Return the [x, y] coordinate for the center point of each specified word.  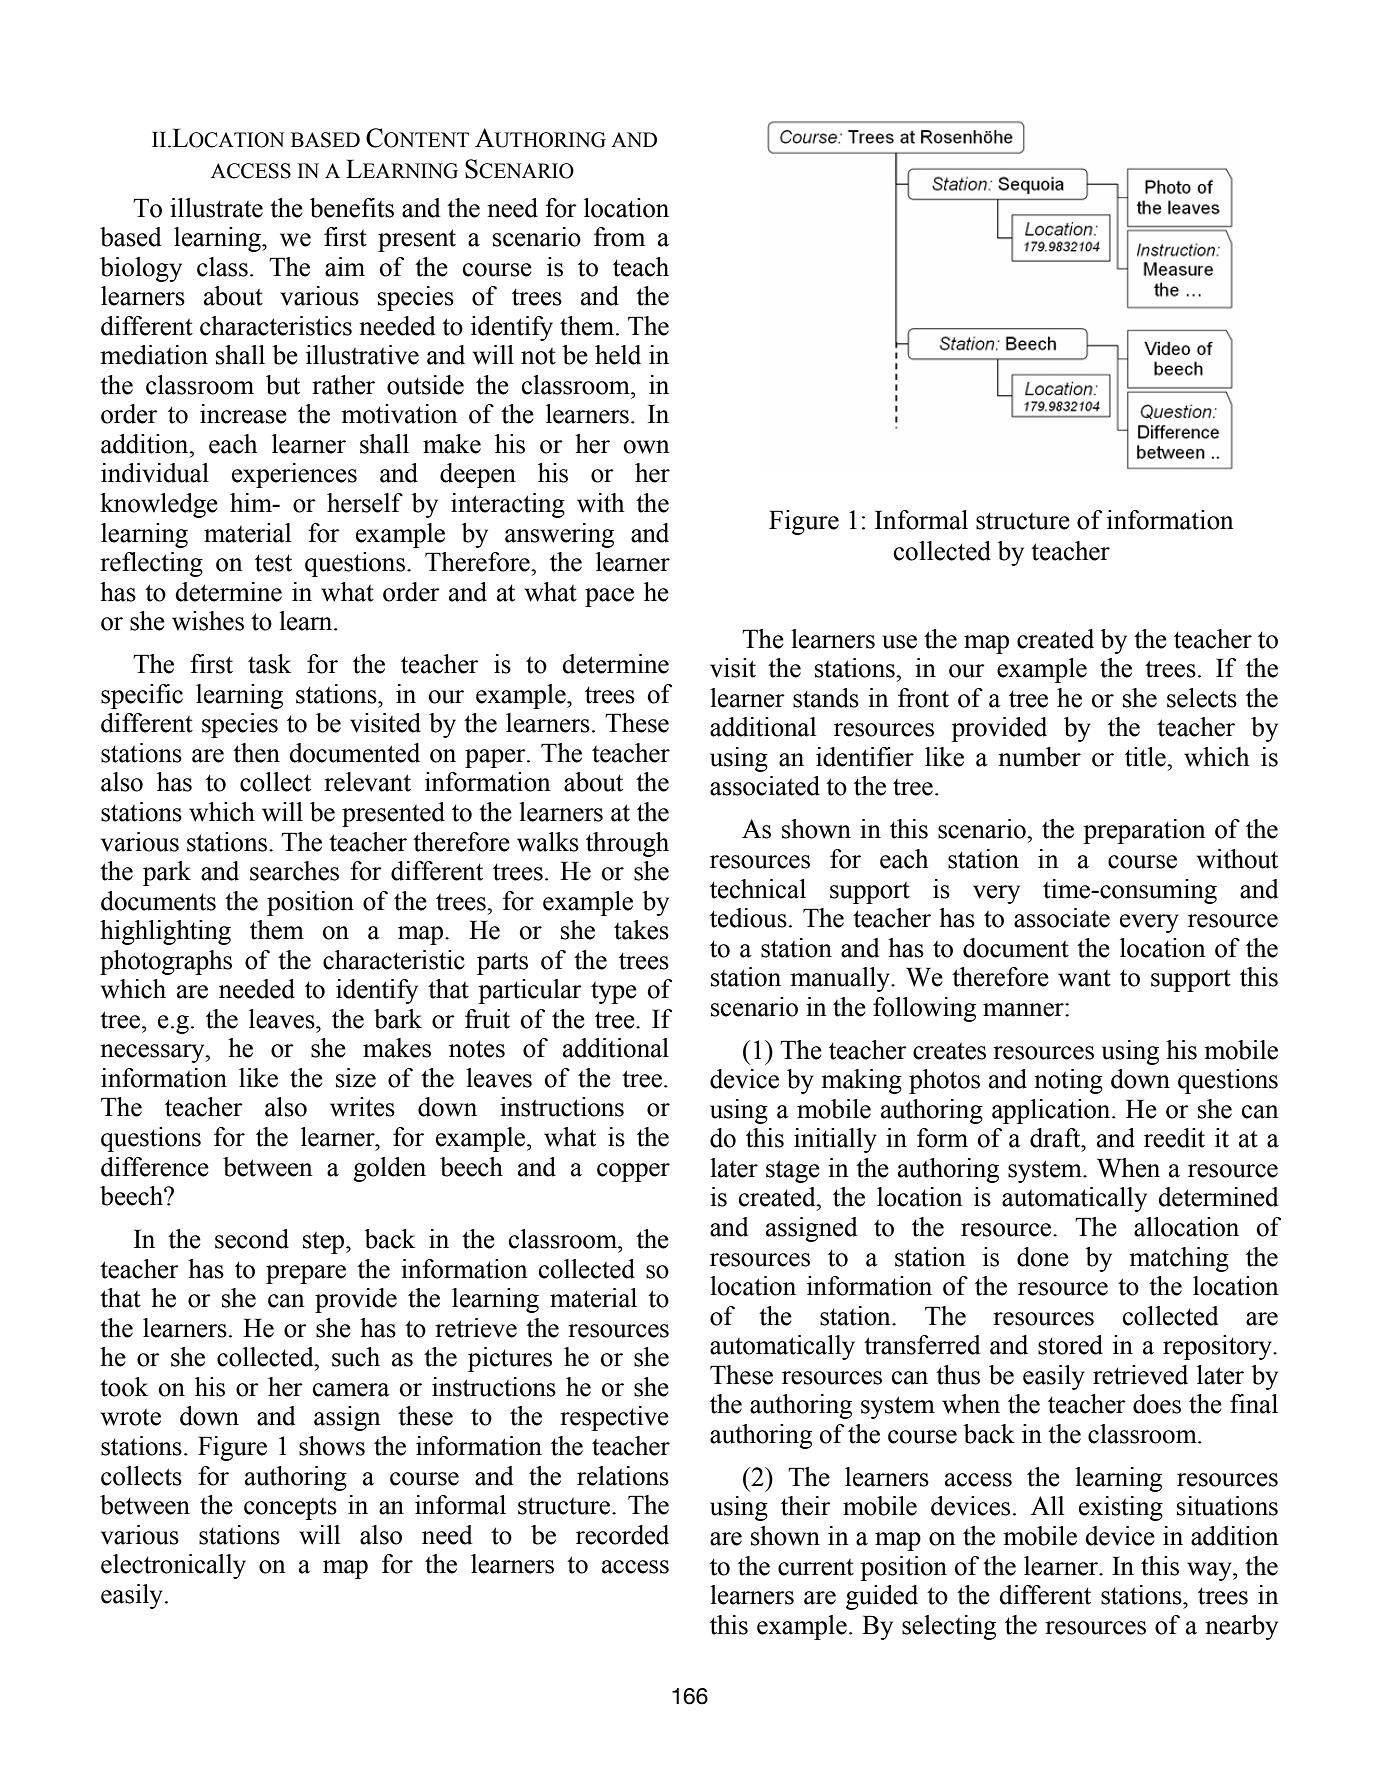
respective [614, 1418]
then [256, 753]
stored [1070, 1345]
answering [559, 535]
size [356, 1078]
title [1146, 757]
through [627, 844]
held [618, 355]
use [899, 642]
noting [1068, 1081]
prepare [306, 1274]
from [619, 237]
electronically [173, 1566]
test [273, 563]
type [614, 993]
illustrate [216, 208]
